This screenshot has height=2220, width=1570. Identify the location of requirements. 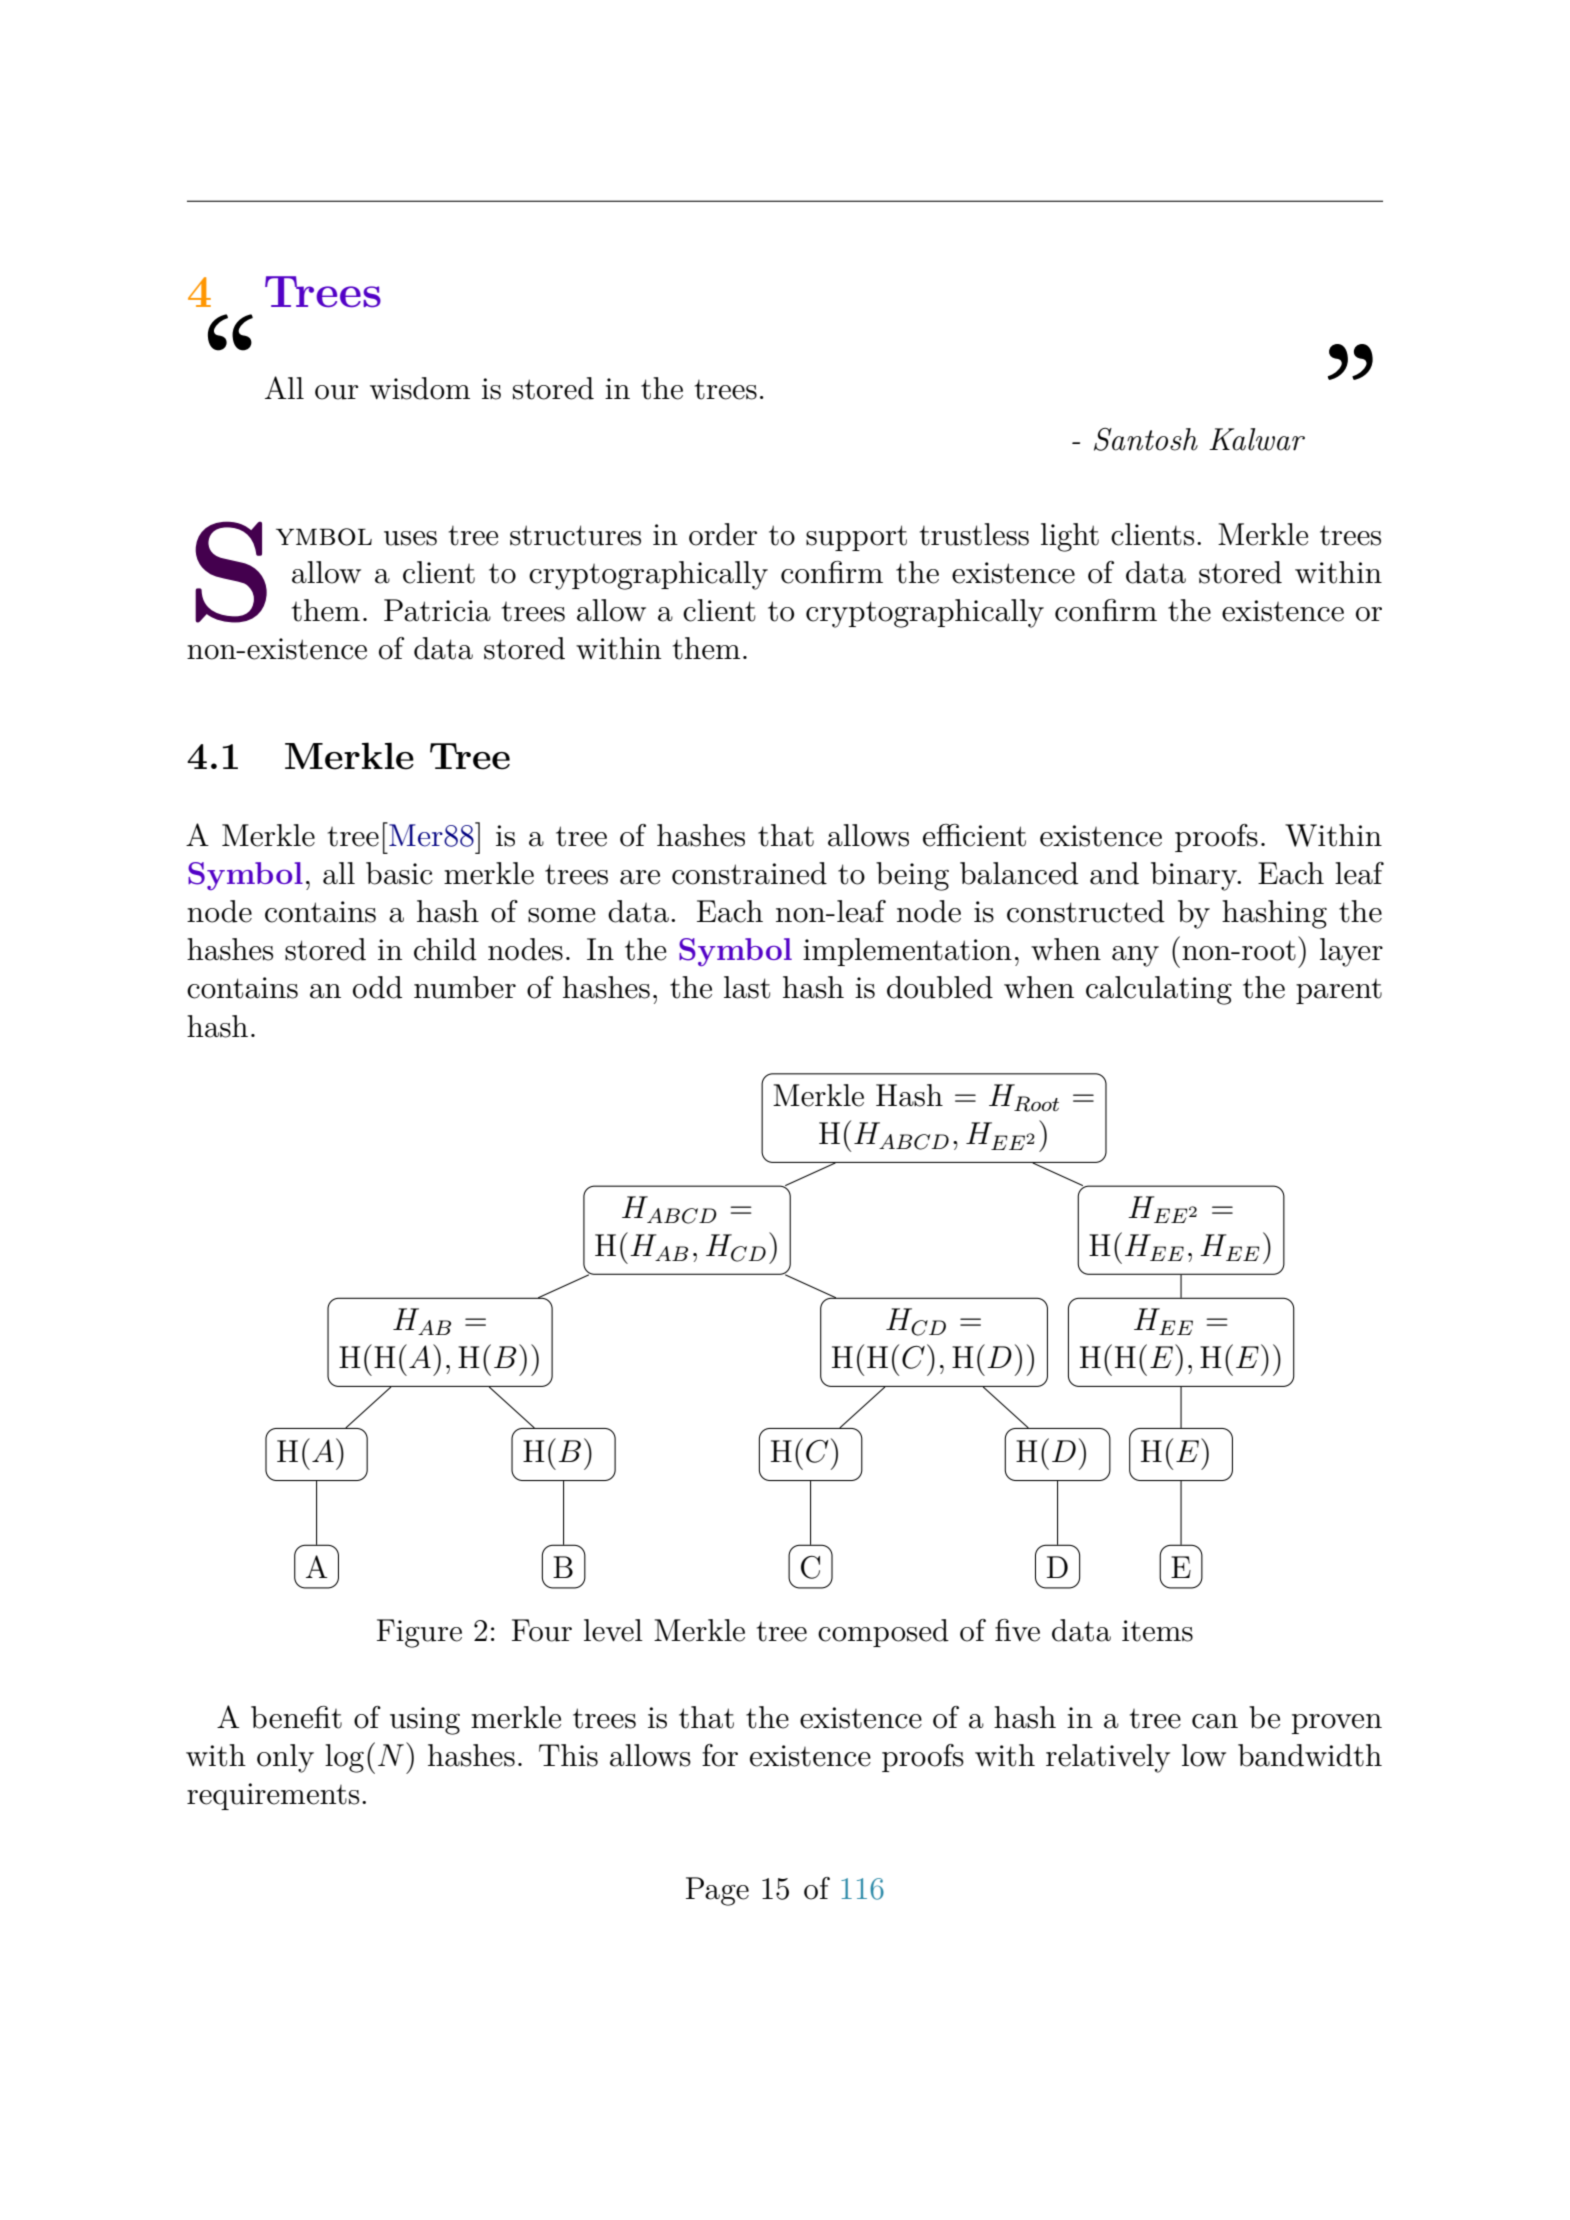
(273, 1796).
